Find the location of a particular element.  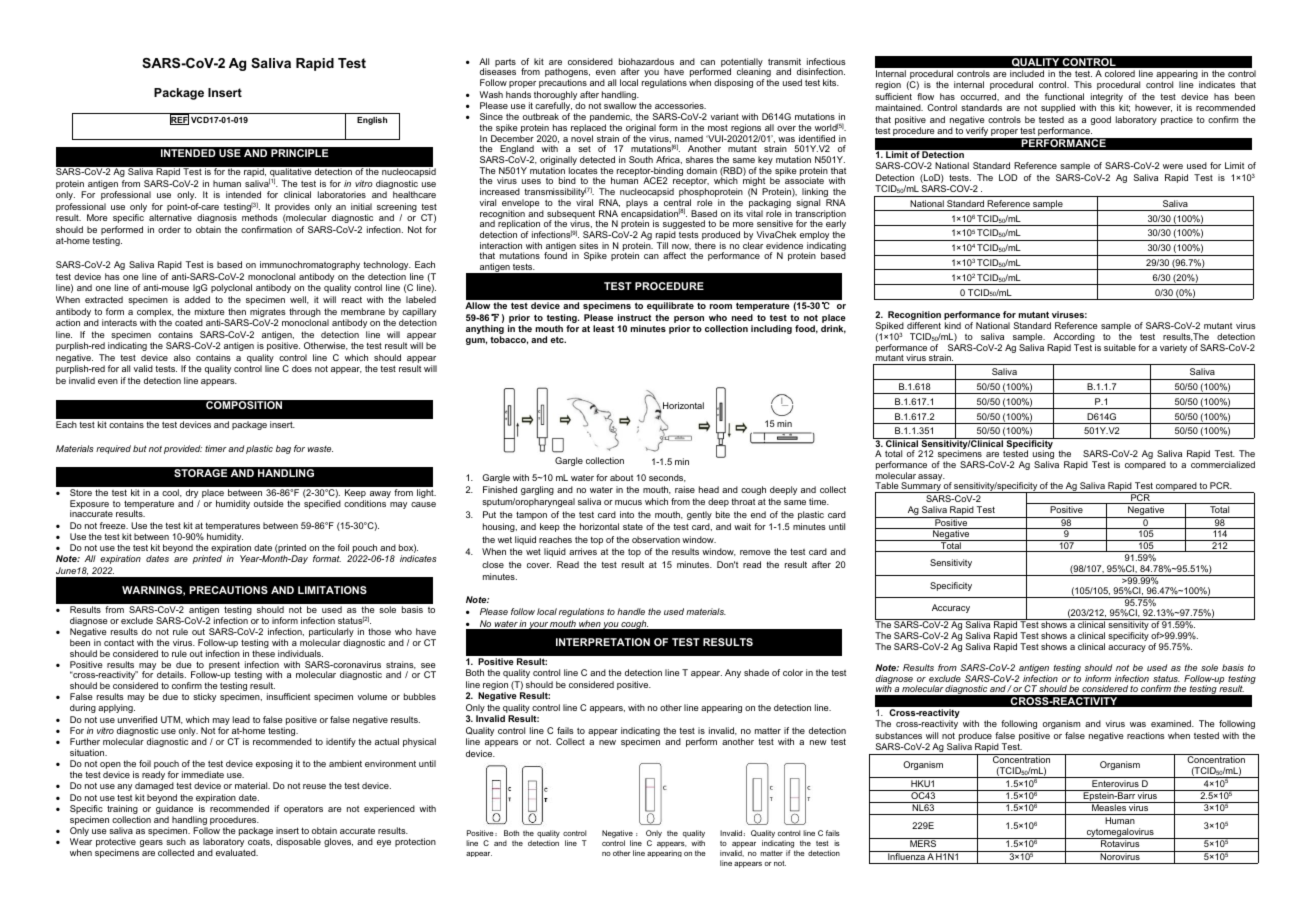

INTERPRETATION is located at coordinates (603, 642).
